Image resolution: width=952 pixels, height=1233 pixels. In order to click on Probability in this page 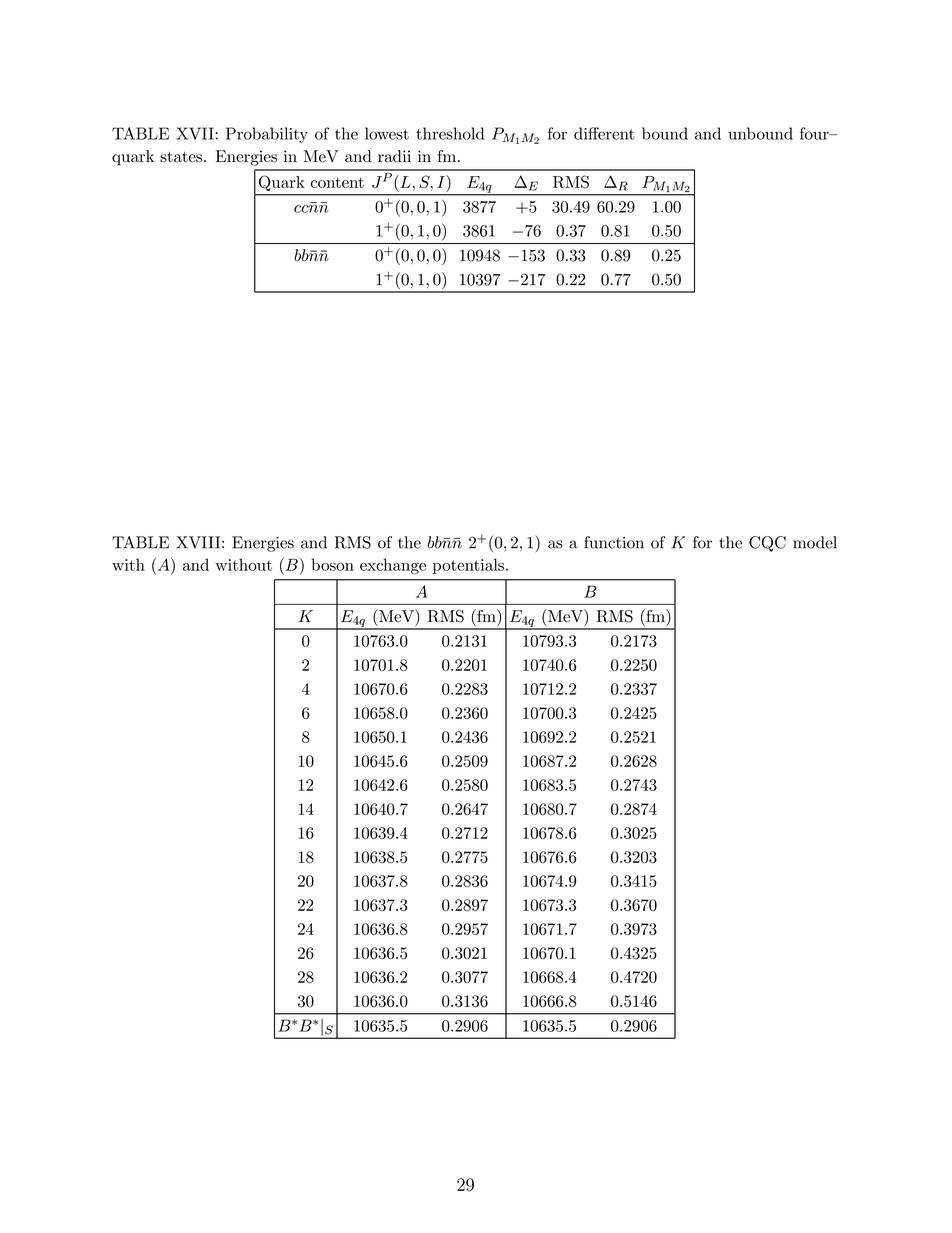, I will do `click(267, 135)`.
